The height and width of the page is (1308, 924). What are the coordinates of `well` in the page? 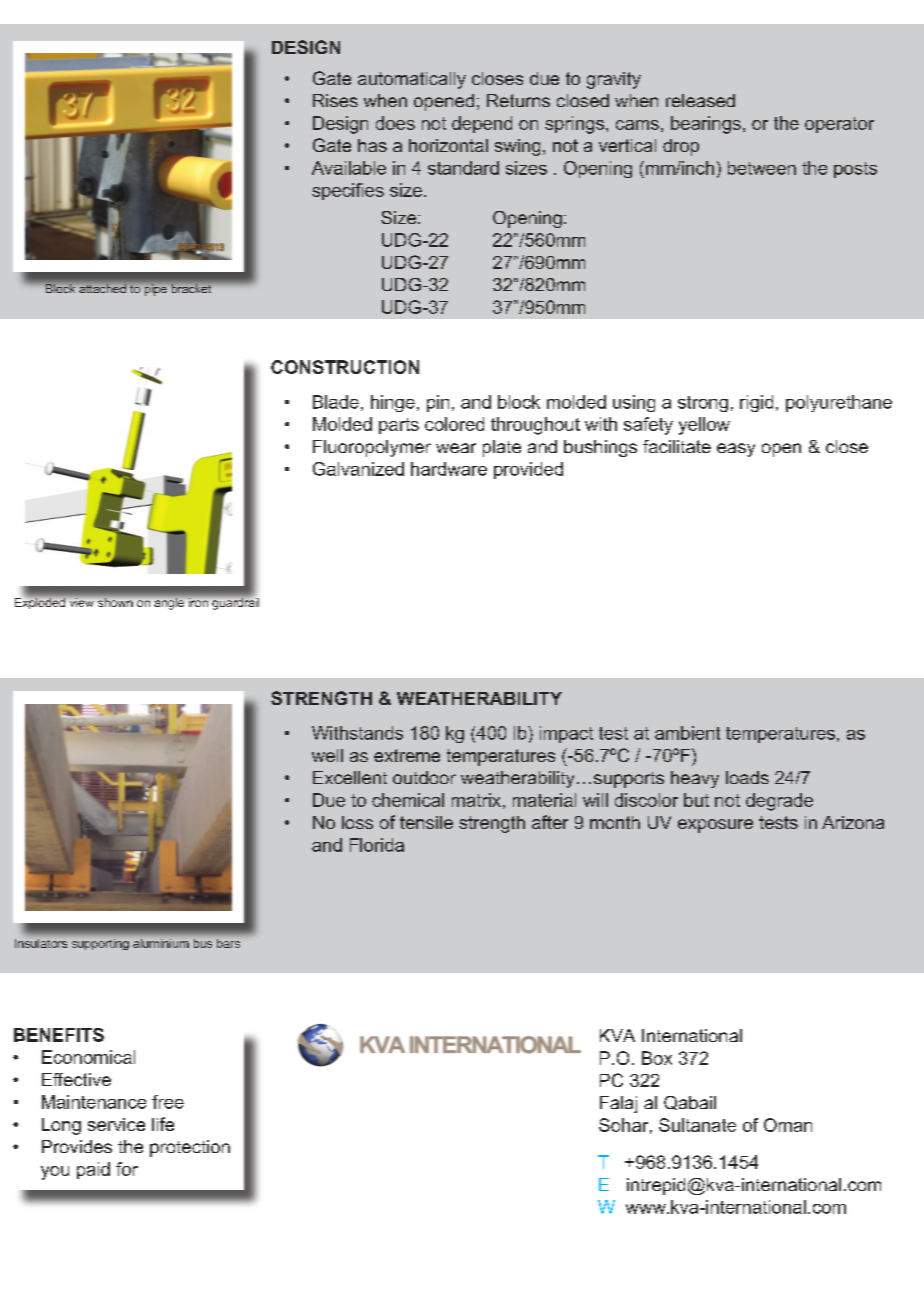 It's located at (327, 755).
